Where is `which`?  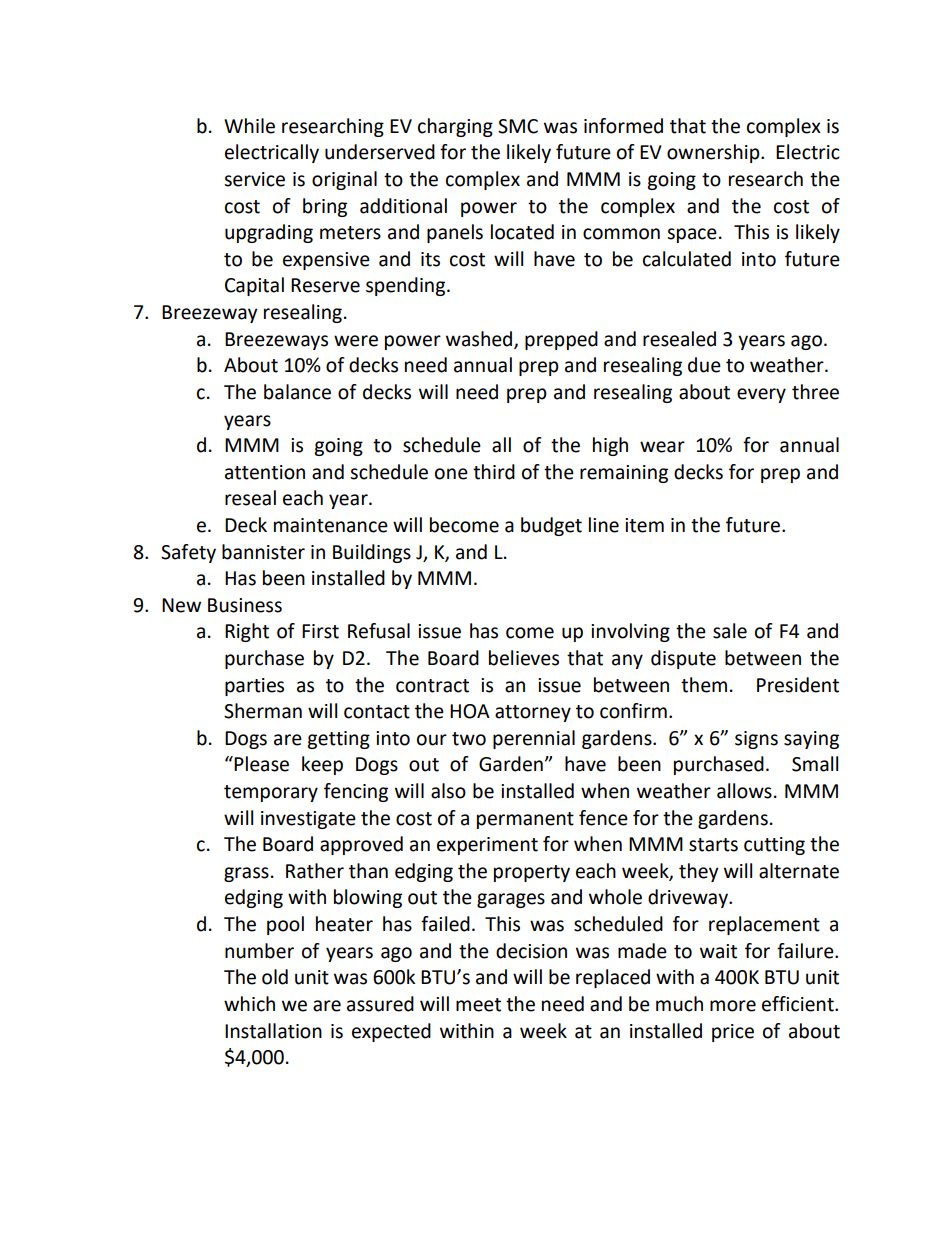 which is located at coordinates (249, 1004).
